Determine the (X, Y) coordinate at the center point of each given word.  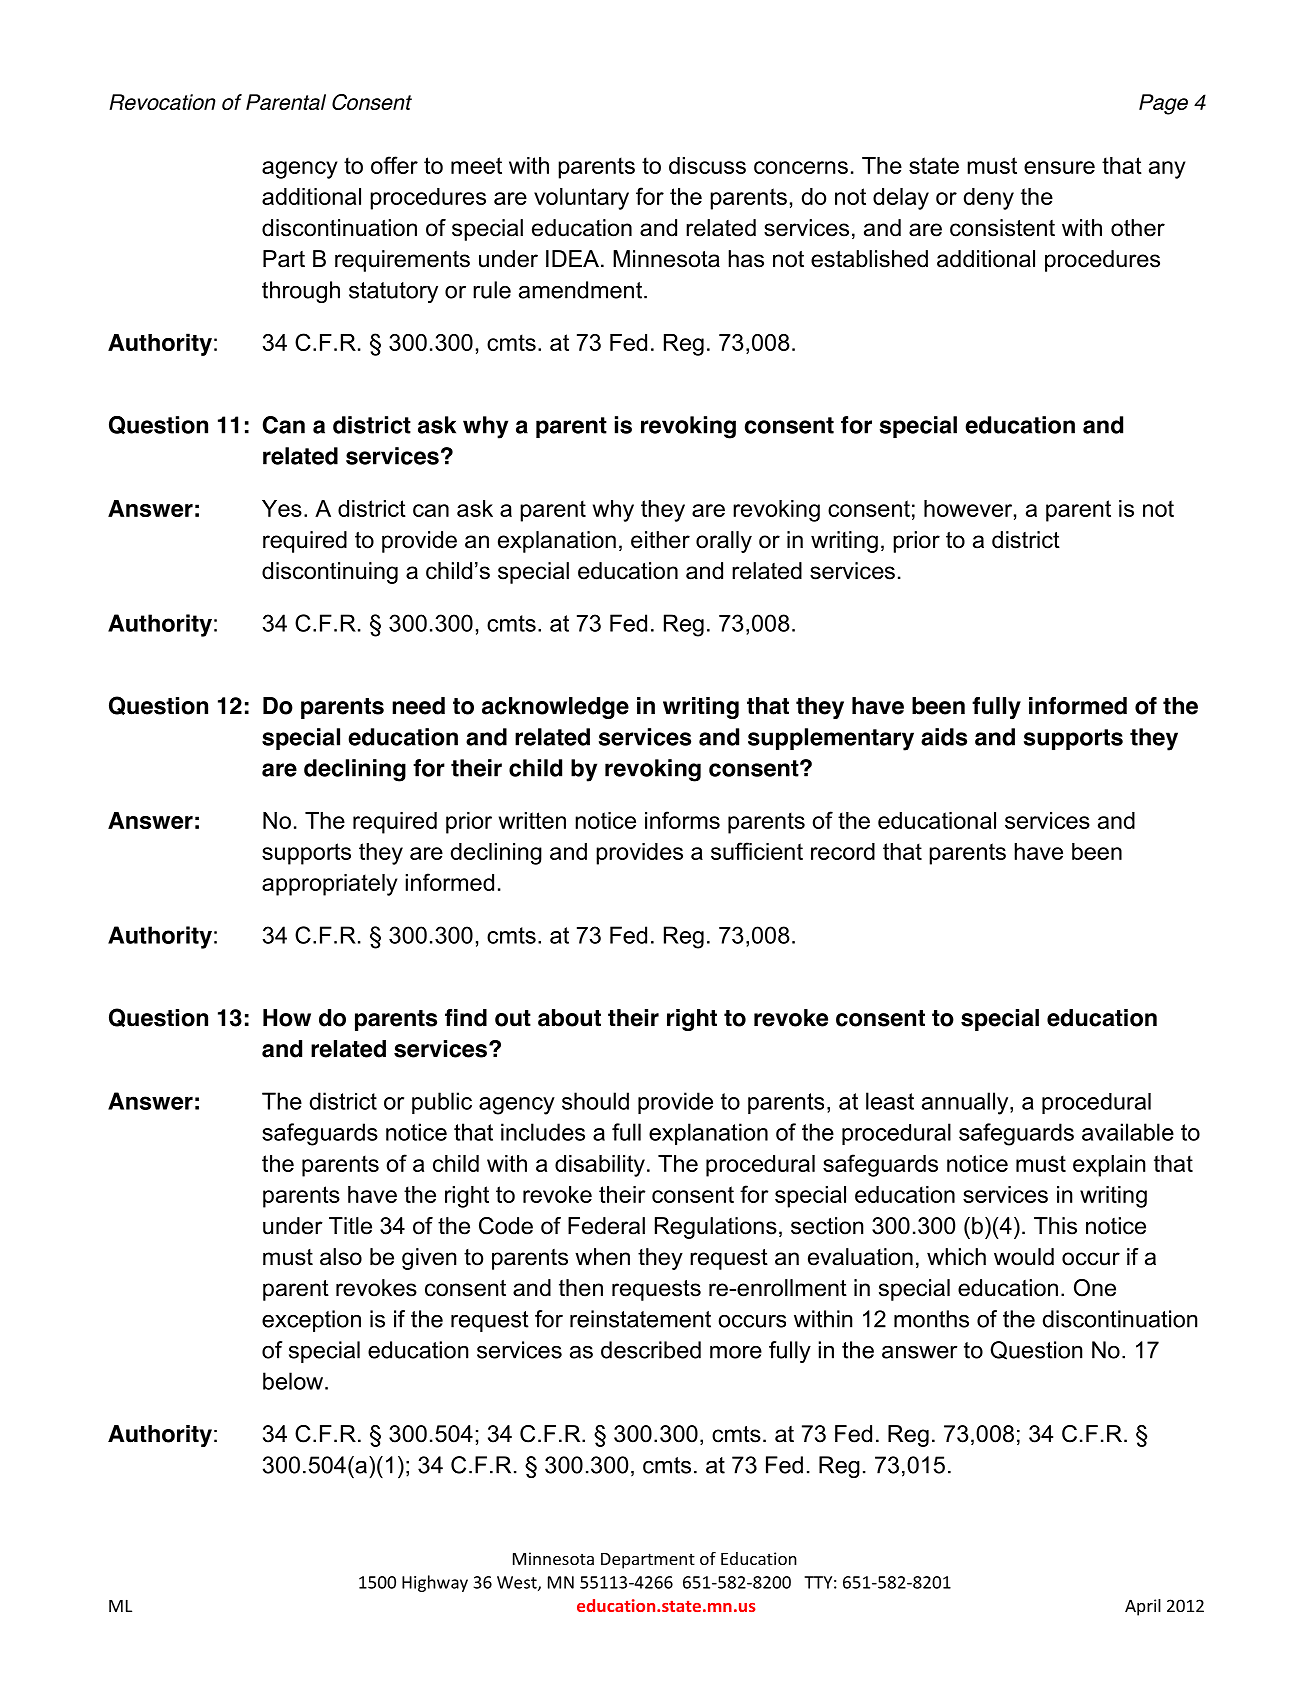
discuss (707, 165)
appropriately (329, 885)
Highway (435, 1583)
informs (682, 820)
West (518, 1583)
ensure (1059, 167)
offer (394, 165)
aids (944, 737)
